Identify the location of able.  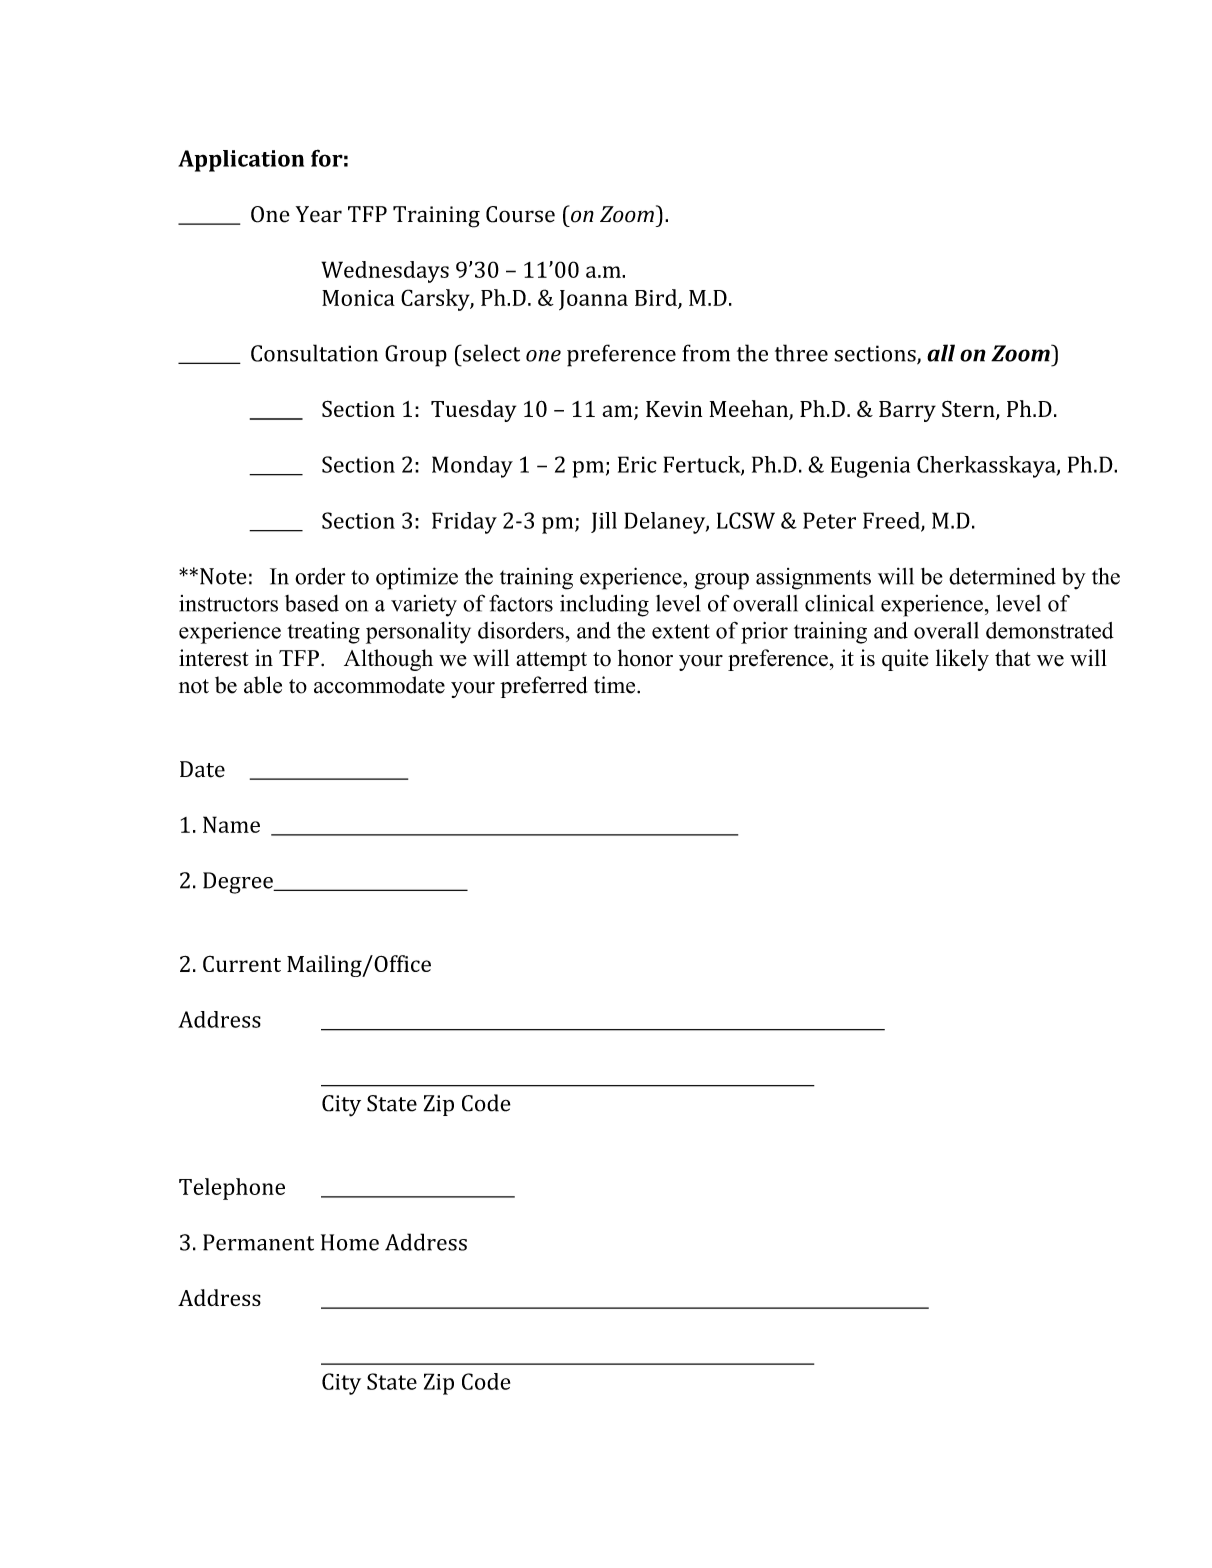
(263, 685).
